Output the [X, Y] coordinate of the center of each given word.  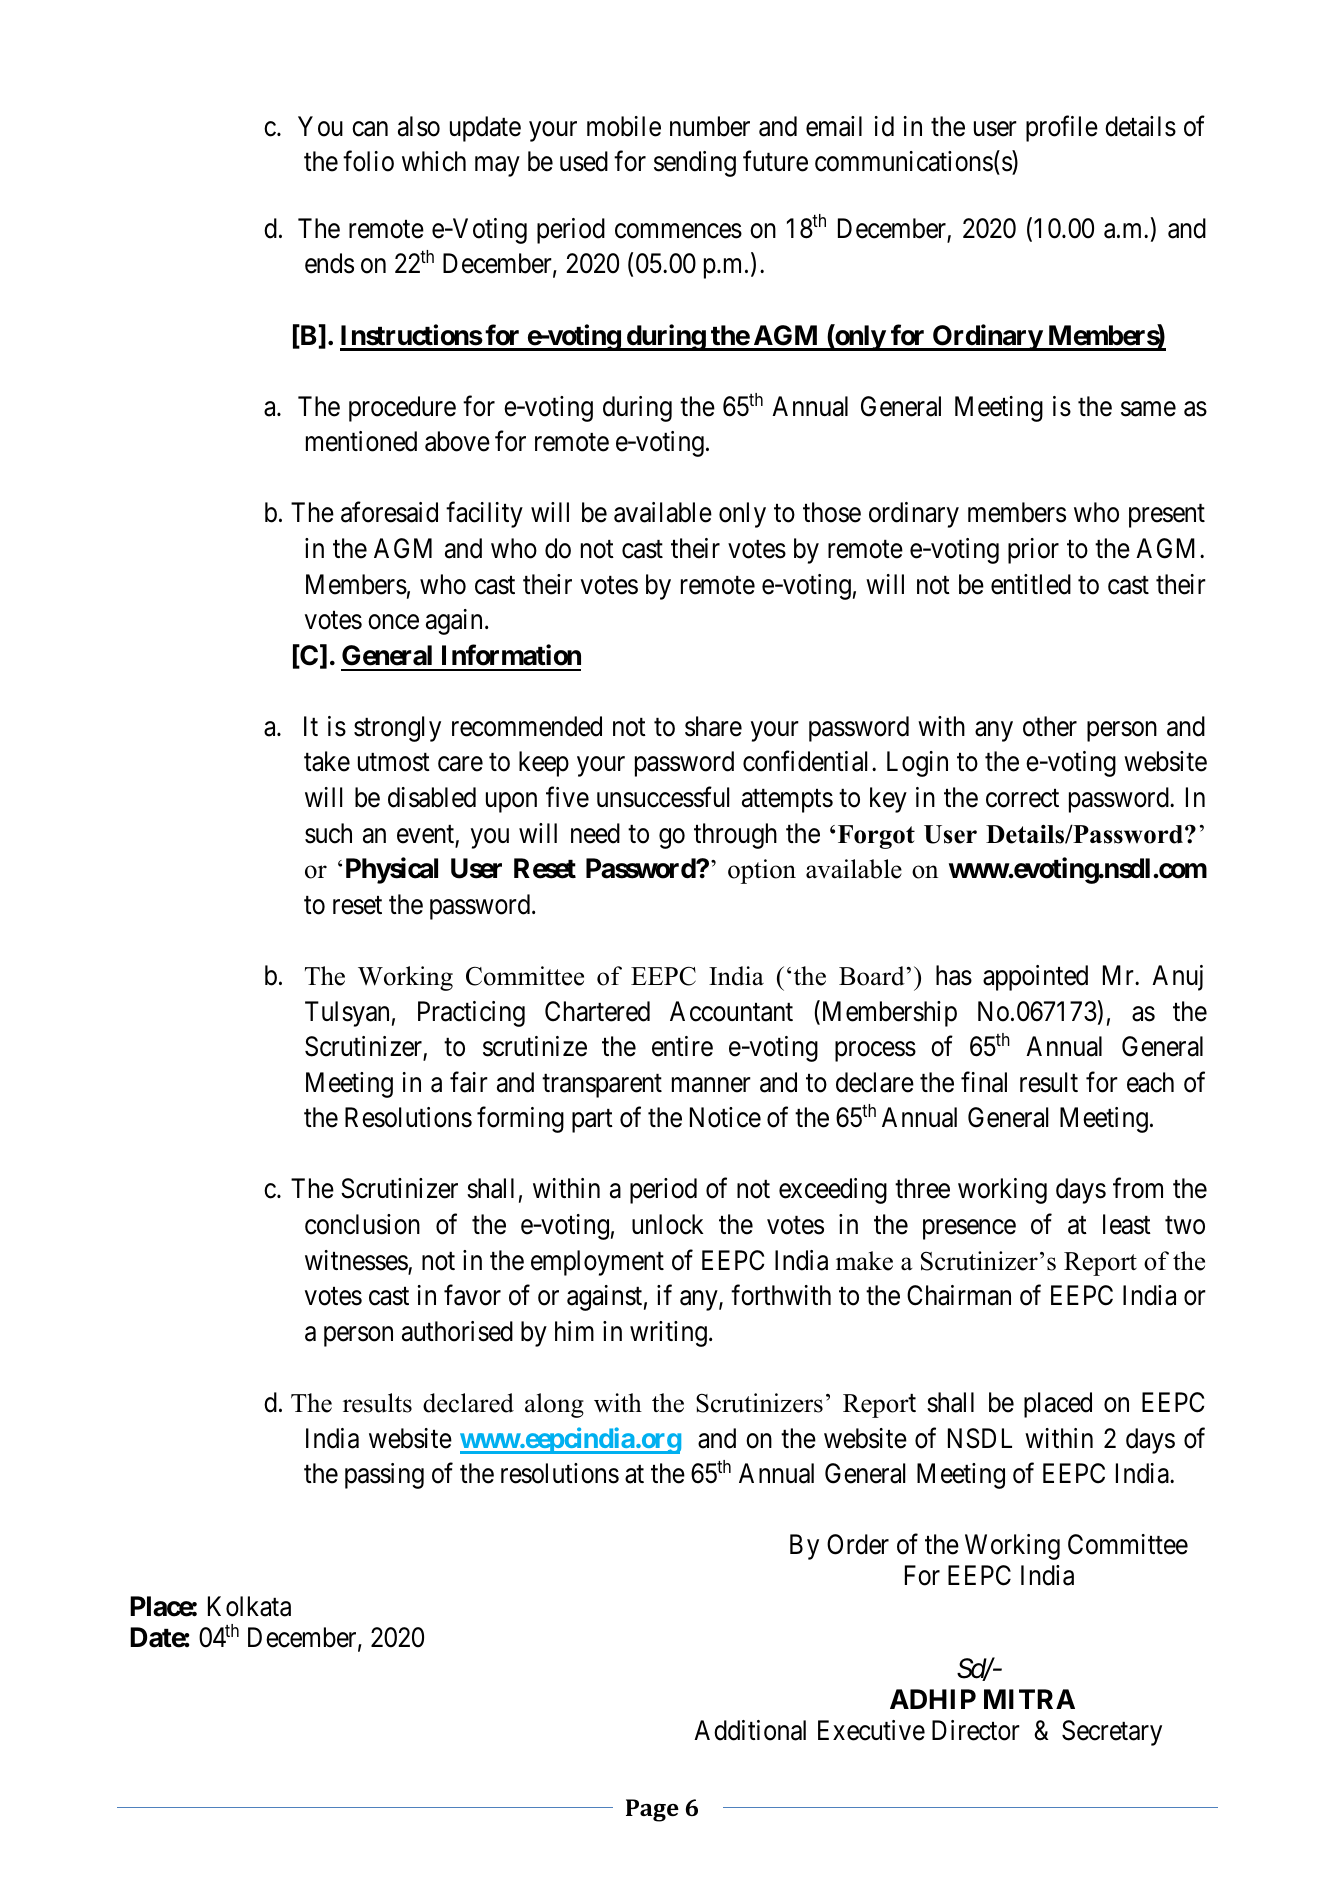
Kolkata [249, 1606]
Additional [750, 1730]
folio [368, 161]
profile [1062, 128]
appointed [1035, 978]
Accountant [731, 1011]
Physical [392, 871]
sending [695, 164]
